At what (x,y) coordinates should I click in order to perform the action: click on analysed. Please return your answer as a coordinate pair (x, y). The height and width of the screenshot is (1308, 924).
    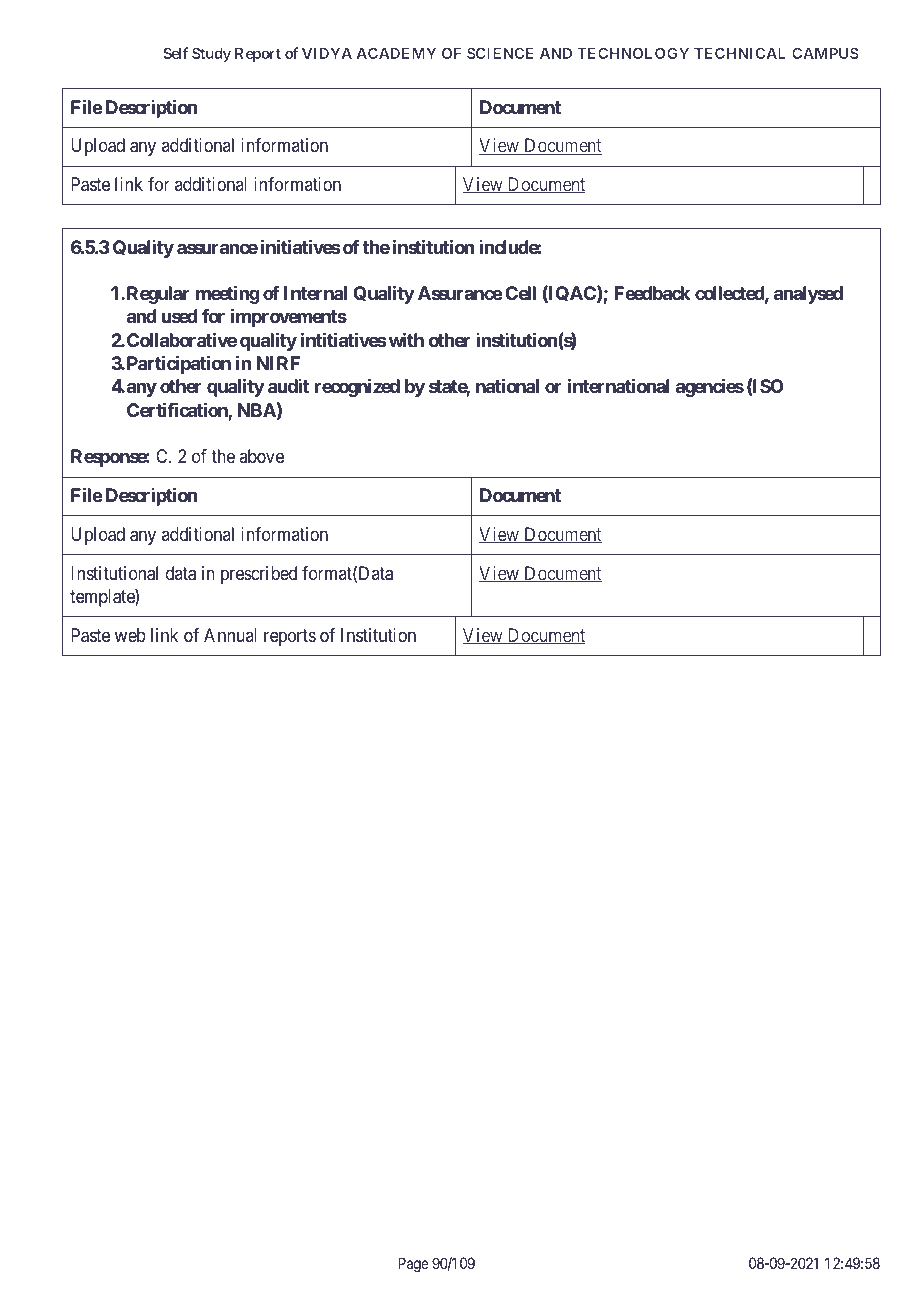
    Looking at the image, I should click on (808, 295).
